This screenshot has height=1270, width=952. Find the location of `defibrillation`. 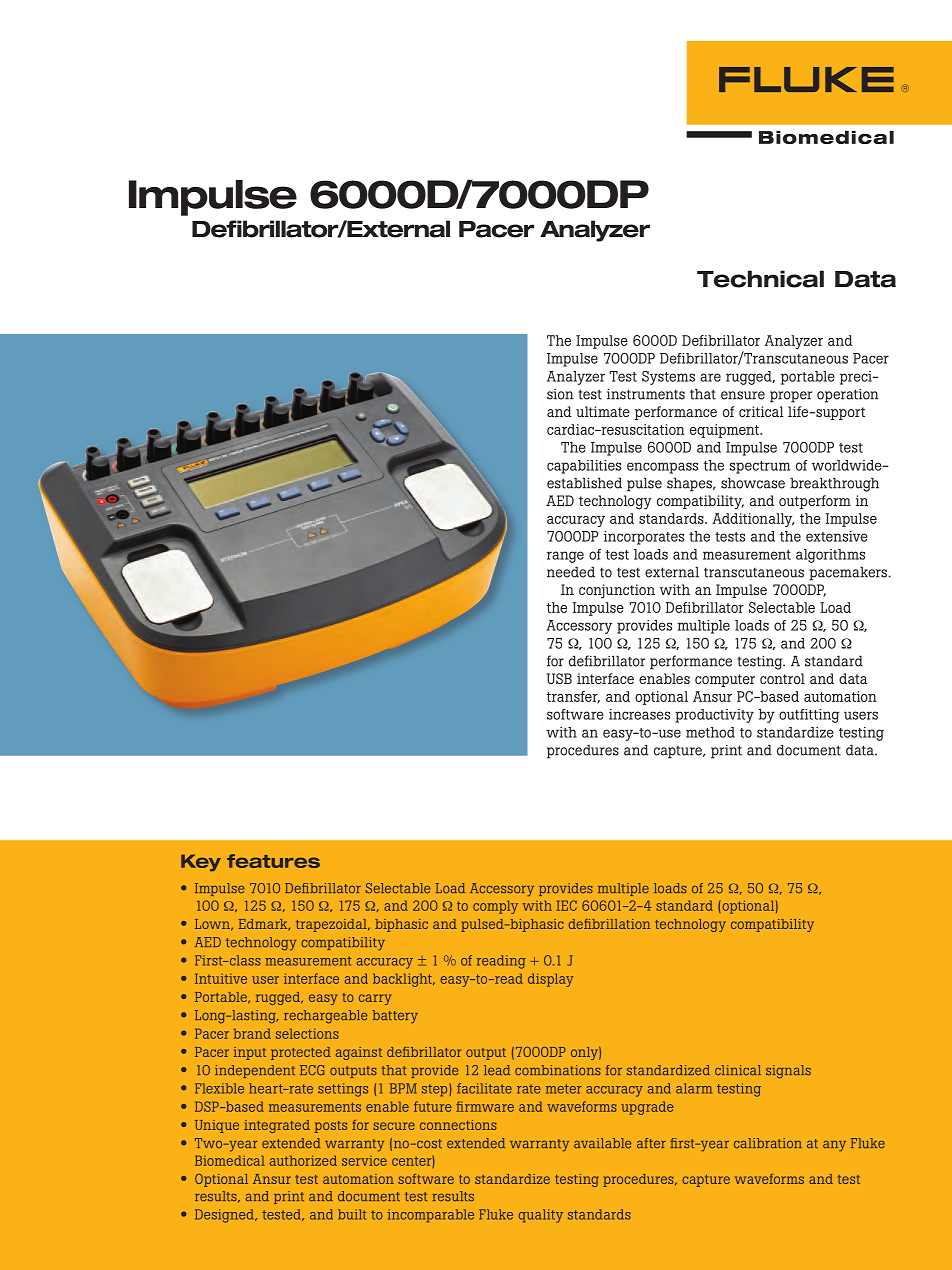

defibrillation is located at coordinates (609, 924).
